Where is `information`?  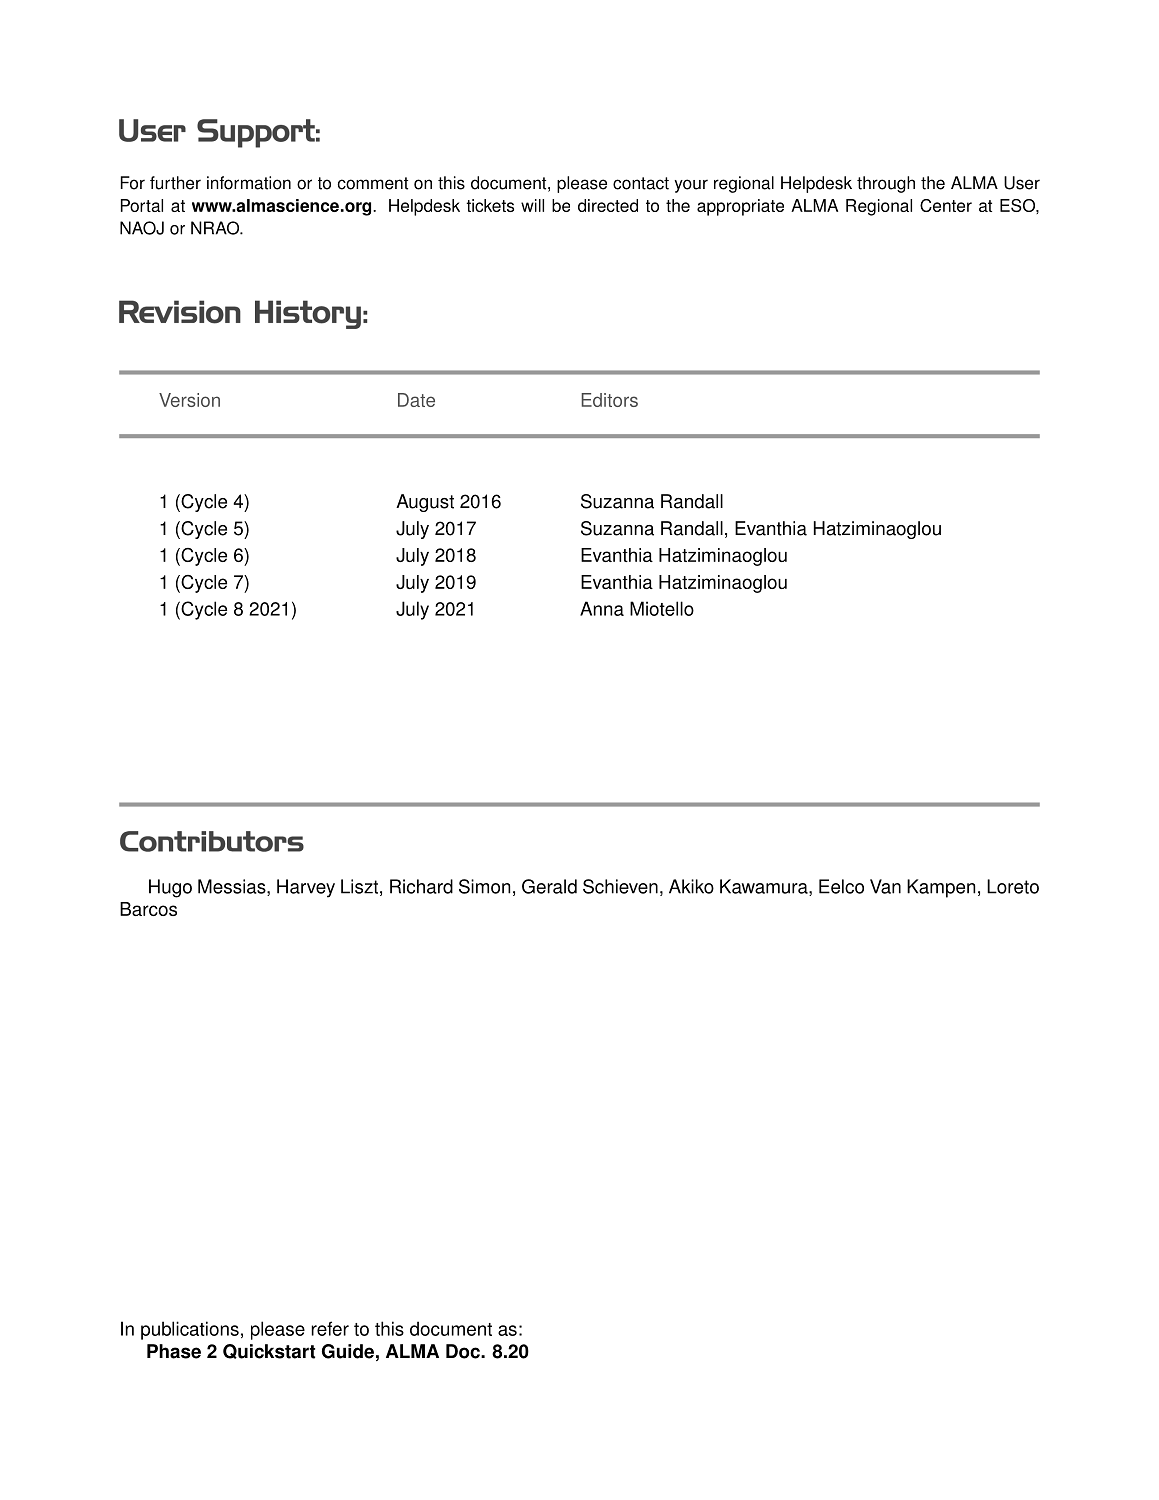 information is located at coordinates (249, 183).
